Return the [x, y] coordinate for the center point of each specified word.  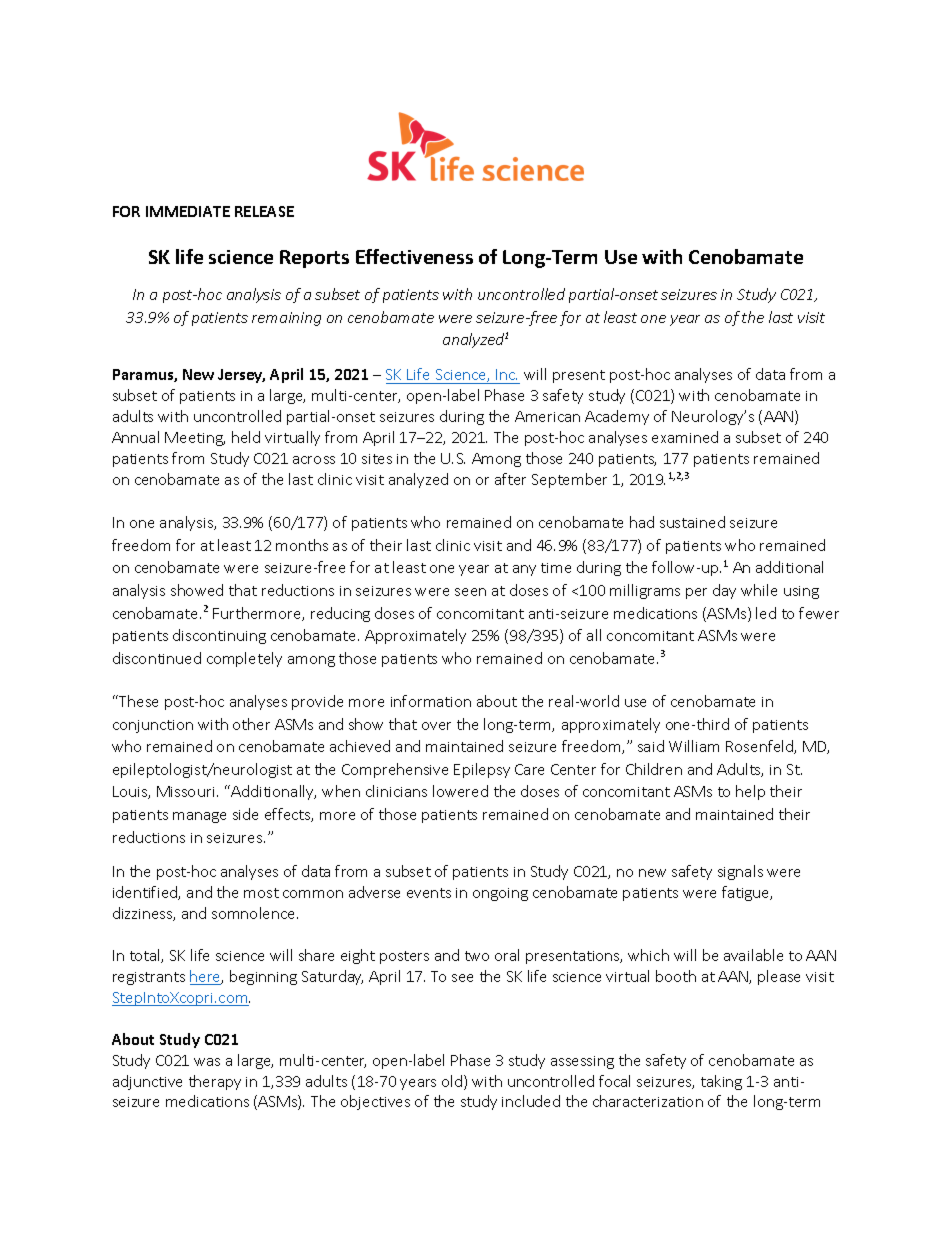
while [759, 590]
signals [740, 872]
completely [244, 659]
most [261, 893]
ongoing [500, 894]
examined [685, 437]
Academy [617, 417]
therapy [215, 1082]
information [431, 701]
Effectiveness [414, 256]
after [510, 479]
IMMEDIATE [188, 211]
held [246, 437]
